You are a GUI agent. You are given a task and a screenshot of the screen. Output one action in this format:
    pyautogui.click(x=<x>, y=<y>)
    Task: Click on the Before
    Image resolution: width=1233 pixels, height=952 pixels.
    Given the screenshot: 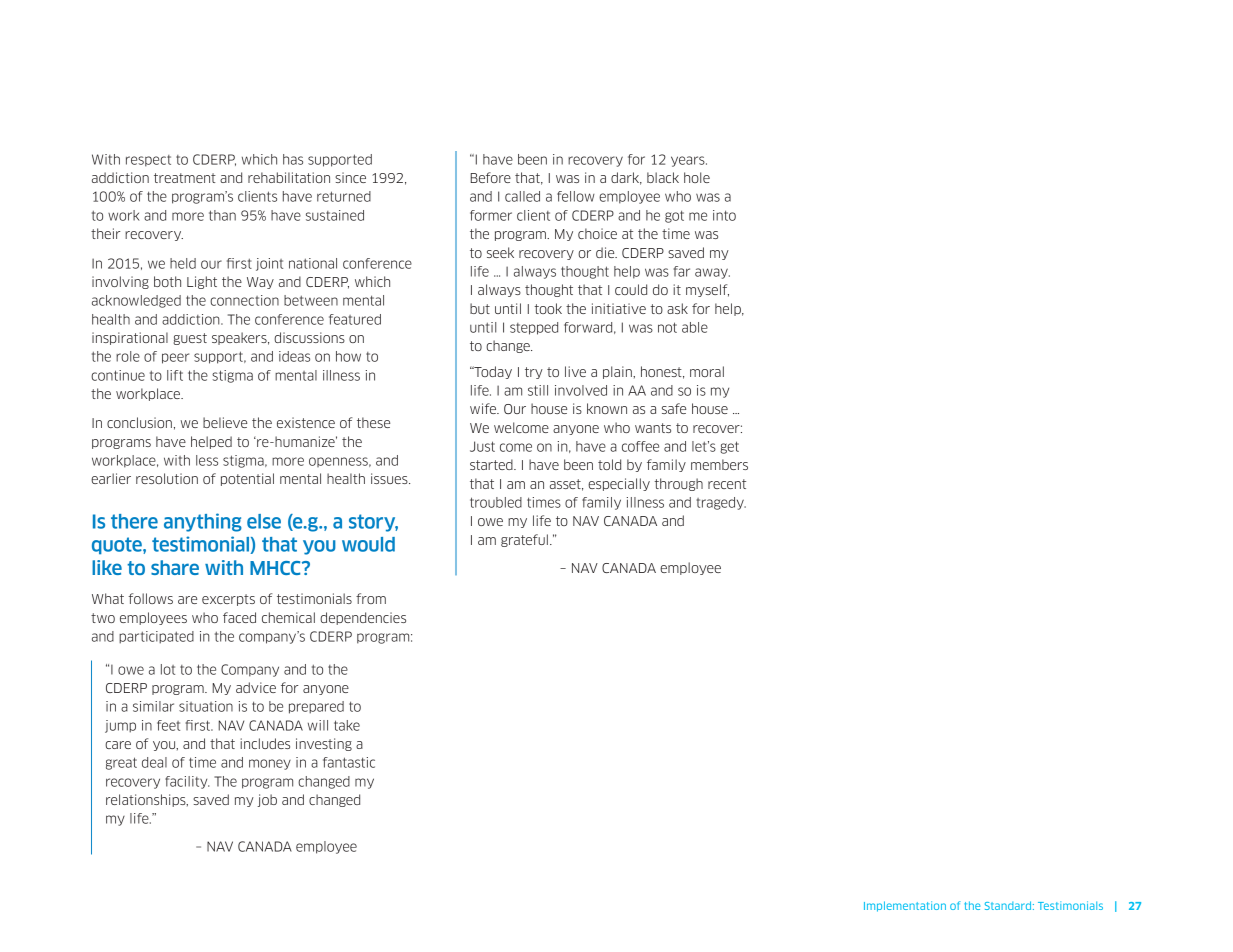 What is the action you would take?
    pyautogui.click(x=490, y=177)
